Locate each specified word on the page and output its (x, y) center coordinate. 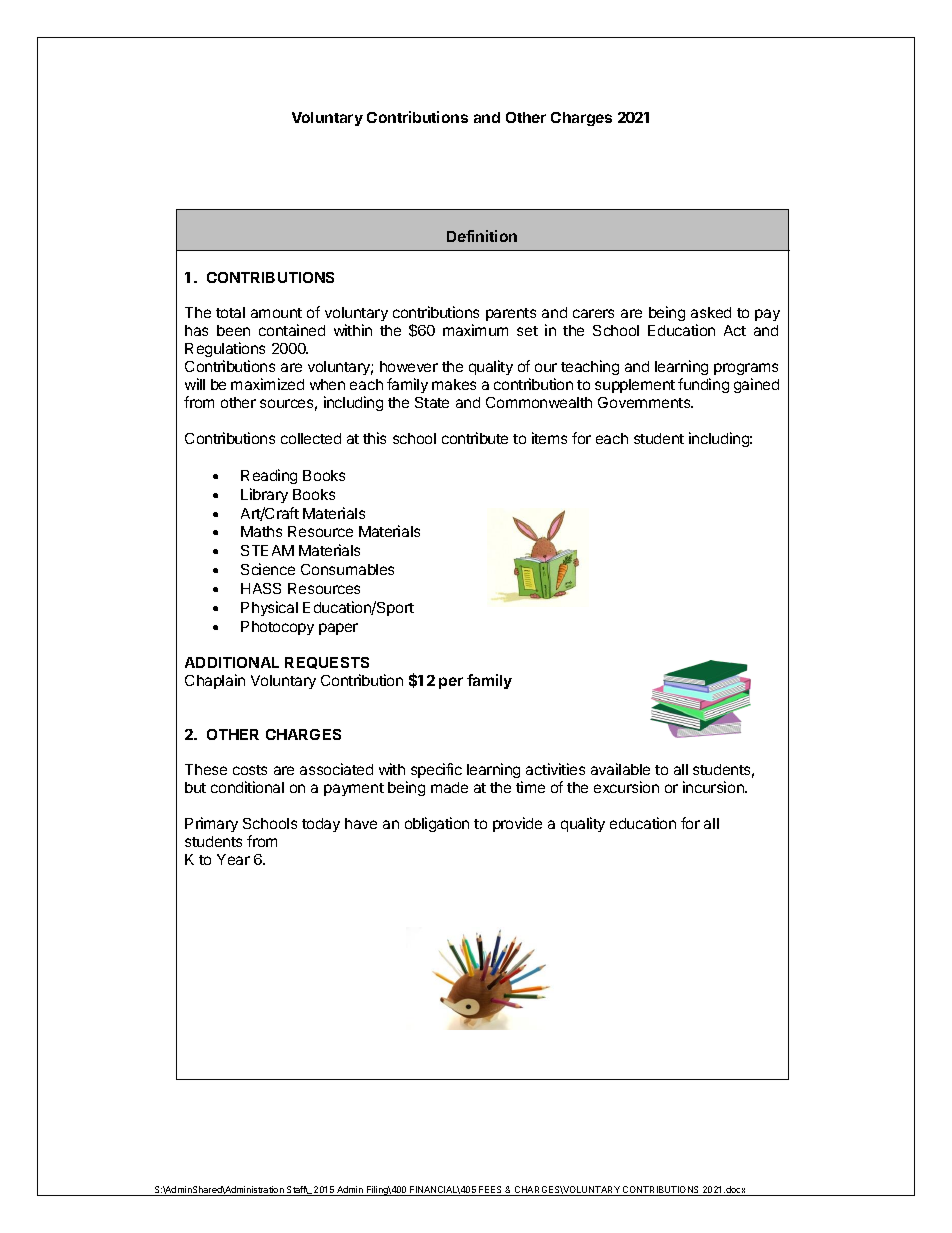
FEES (491, 1191)
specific (436, 770)
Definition (482, 236)
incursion (714, 787)
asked (711, 312)
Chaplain (215, 681)
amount (276, 313)
